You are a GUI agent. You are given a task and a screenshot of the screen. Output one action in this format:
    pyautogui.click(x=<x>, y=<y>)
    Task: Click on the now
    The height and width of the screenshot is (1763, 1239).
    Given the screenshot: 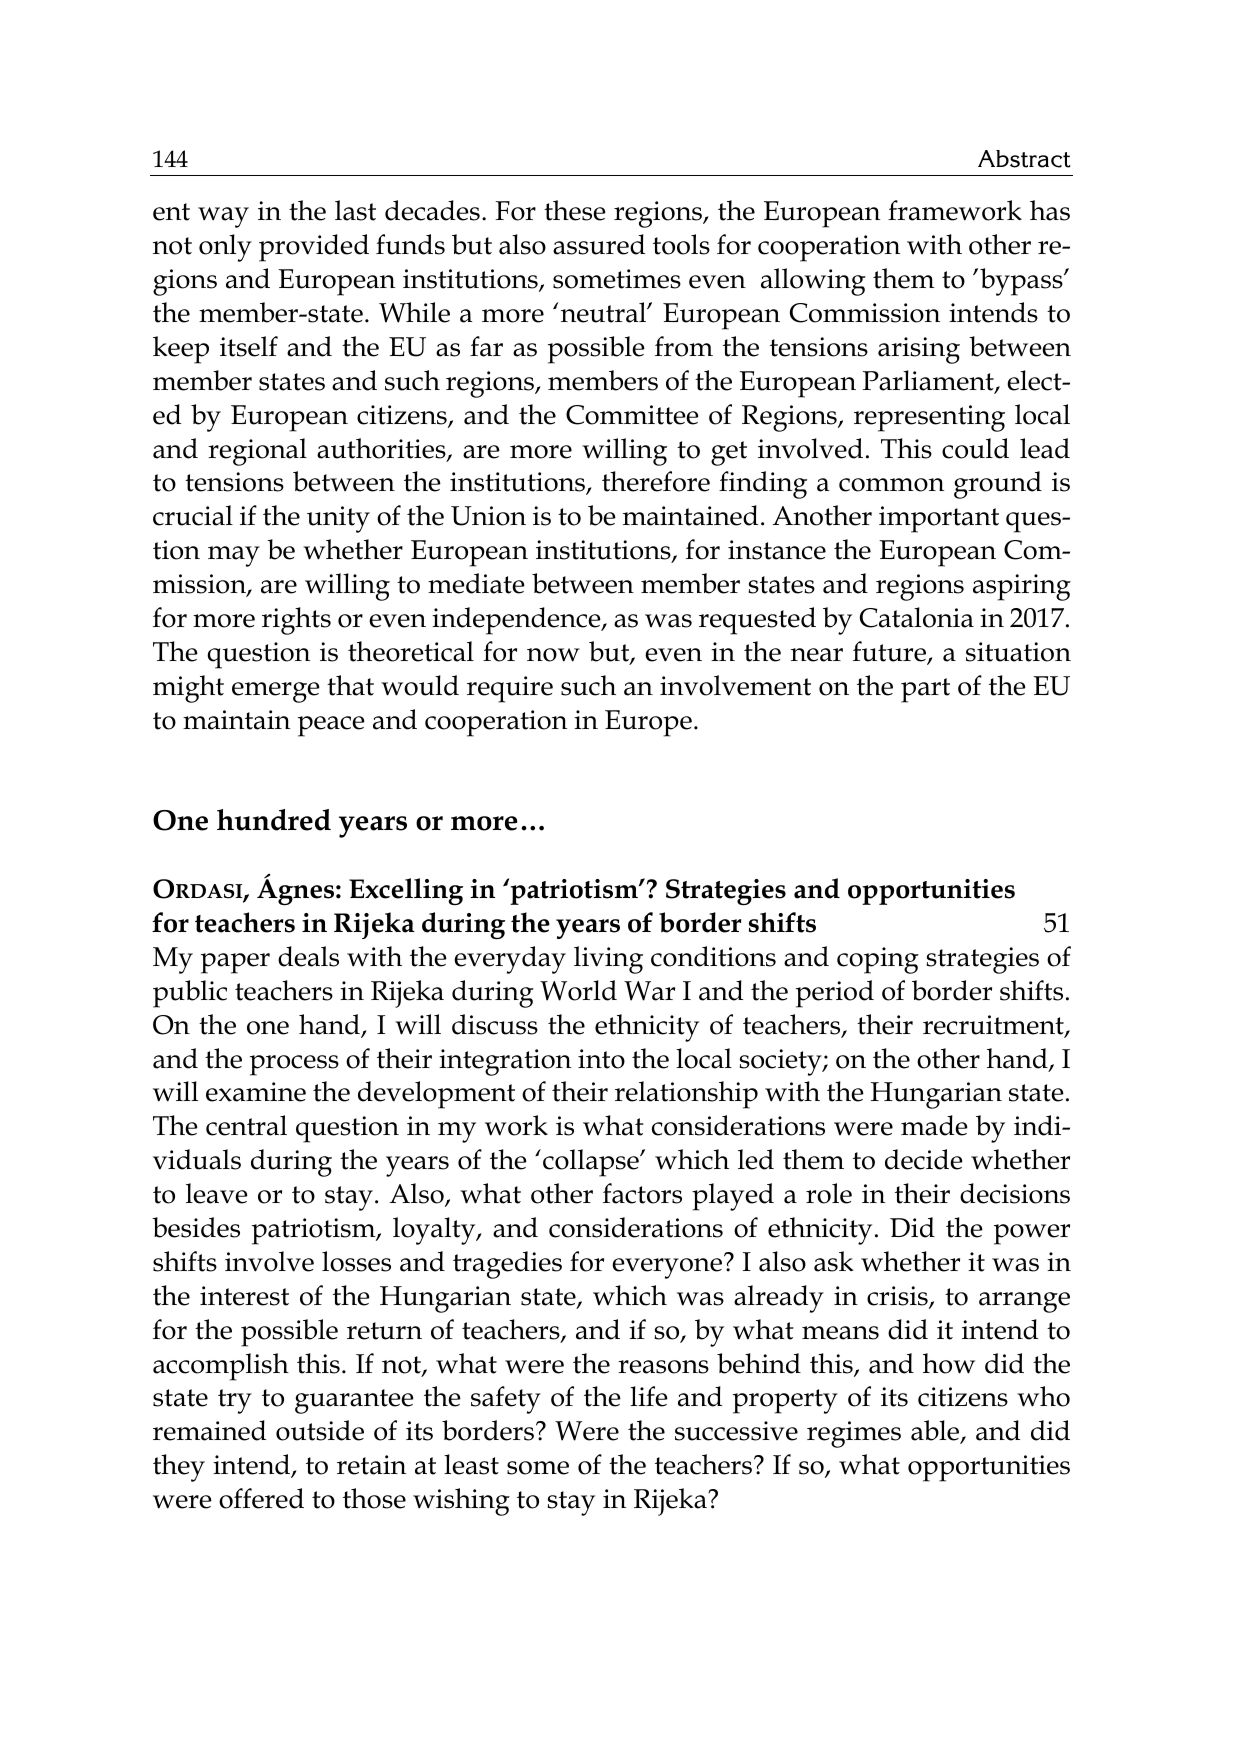 What is the action you would take?
    pyautogui.click(x=553, y=655)
